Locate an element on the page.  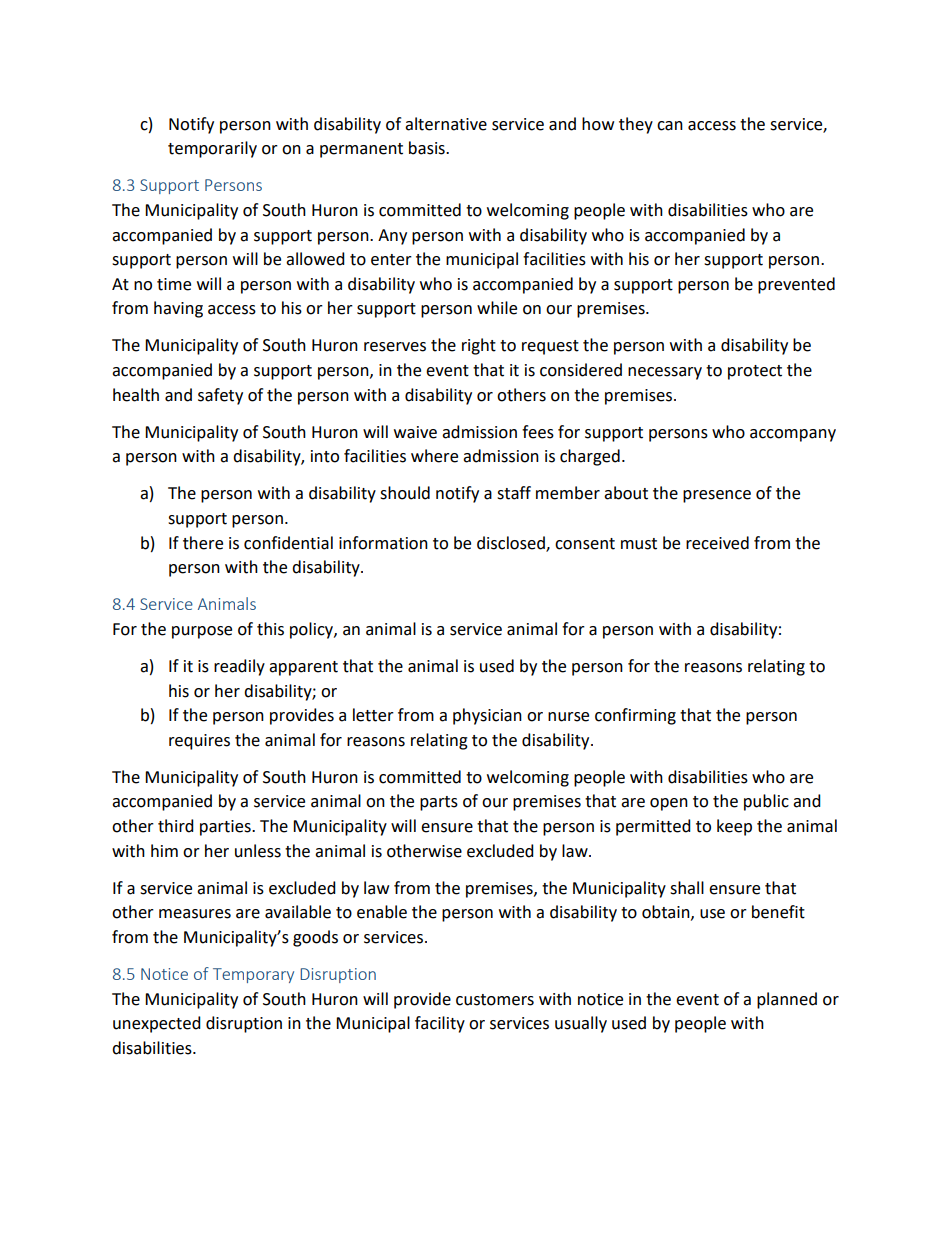
accompany is located at coordinates (793, 435).
